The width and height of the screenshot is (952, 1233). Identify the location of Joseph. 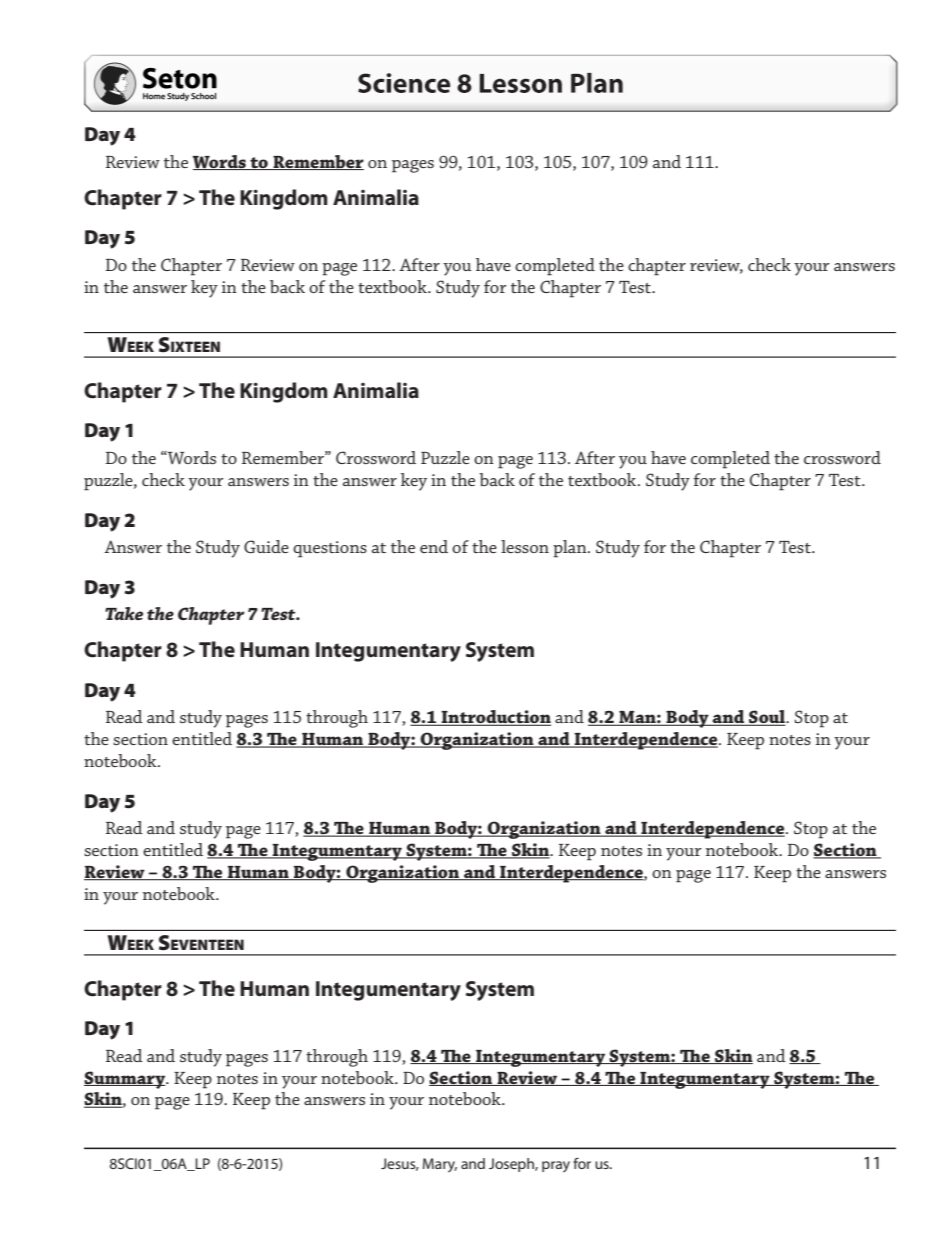
(512, 1165).
